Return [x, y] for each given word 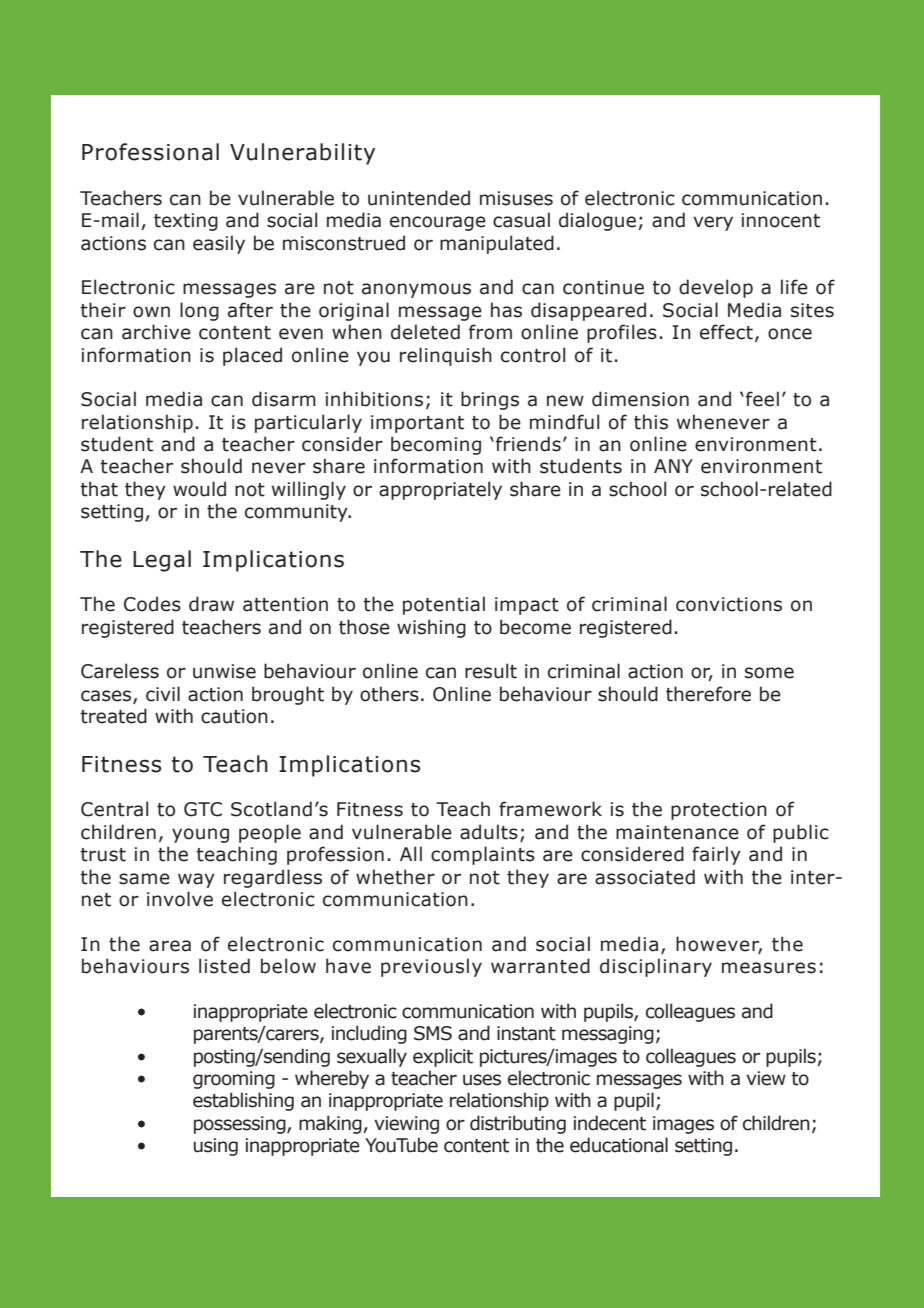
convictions [729, 604]
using [216, 1147]
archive [156, 332]
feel [762, 399]
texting [186, 222]
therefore [708, 694]
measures [769, 968]
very [713, 223]
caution [234, 716]
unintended [419, 198]
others [389, 694]
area [170, 946]
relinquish [446, 356]
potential [444, 605]
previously [431, 967]
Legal [162, 561]
